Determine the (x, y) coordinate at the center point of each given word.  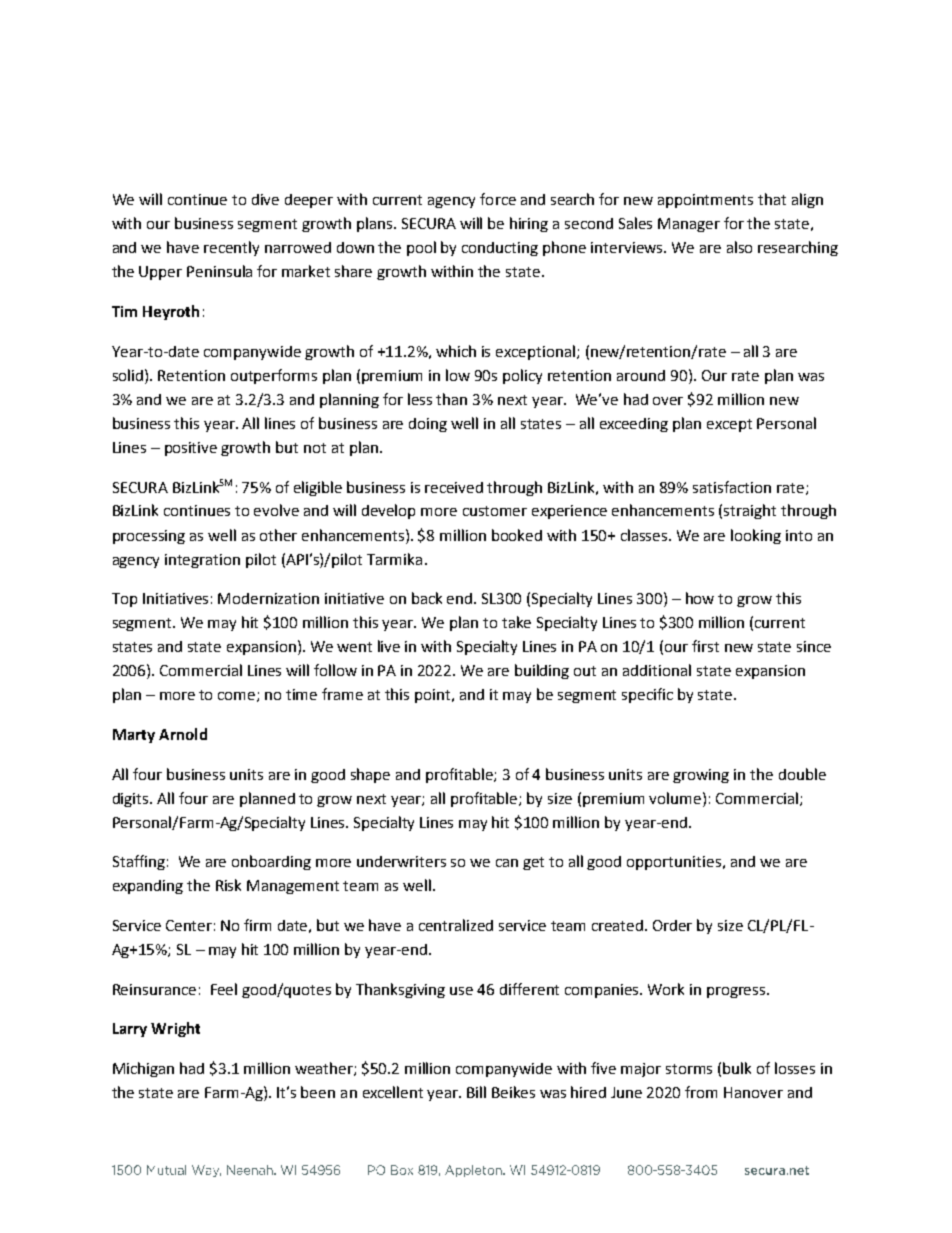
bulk (737, 1068)
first (705, 646)
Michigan (143, 1069)
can (507, 863)
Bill (476, 1092)
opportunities (674, 863)
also (739, 247)
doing (428, 425)
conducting (500, 249)
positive (191, 449)
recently (231, 248)
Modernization (268, 598)
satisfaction (732, 487)
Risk (228, 885)
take (516, 622)
